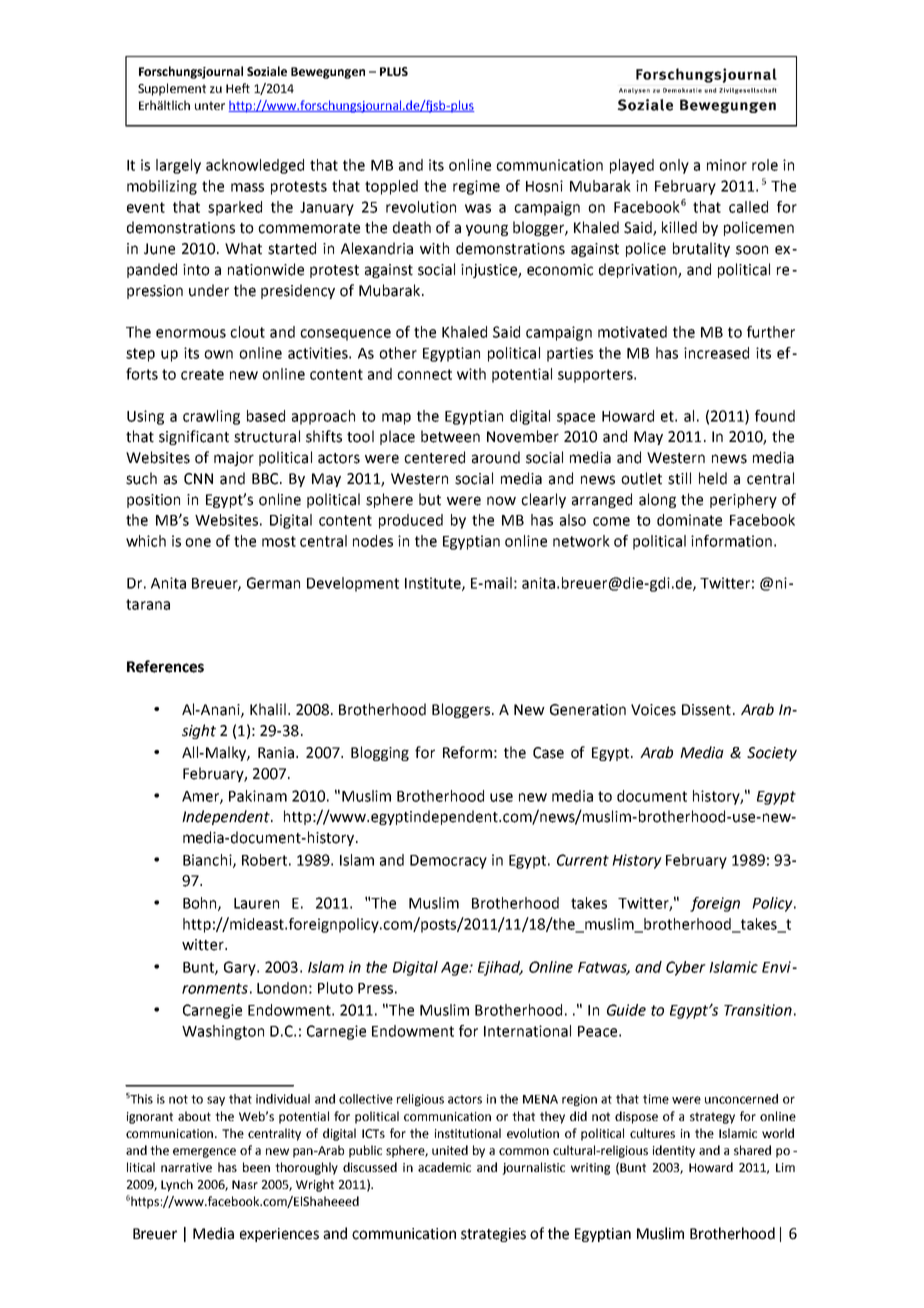 This document has height=1308, width=924. I want to click on increased, so click(716, 353).
